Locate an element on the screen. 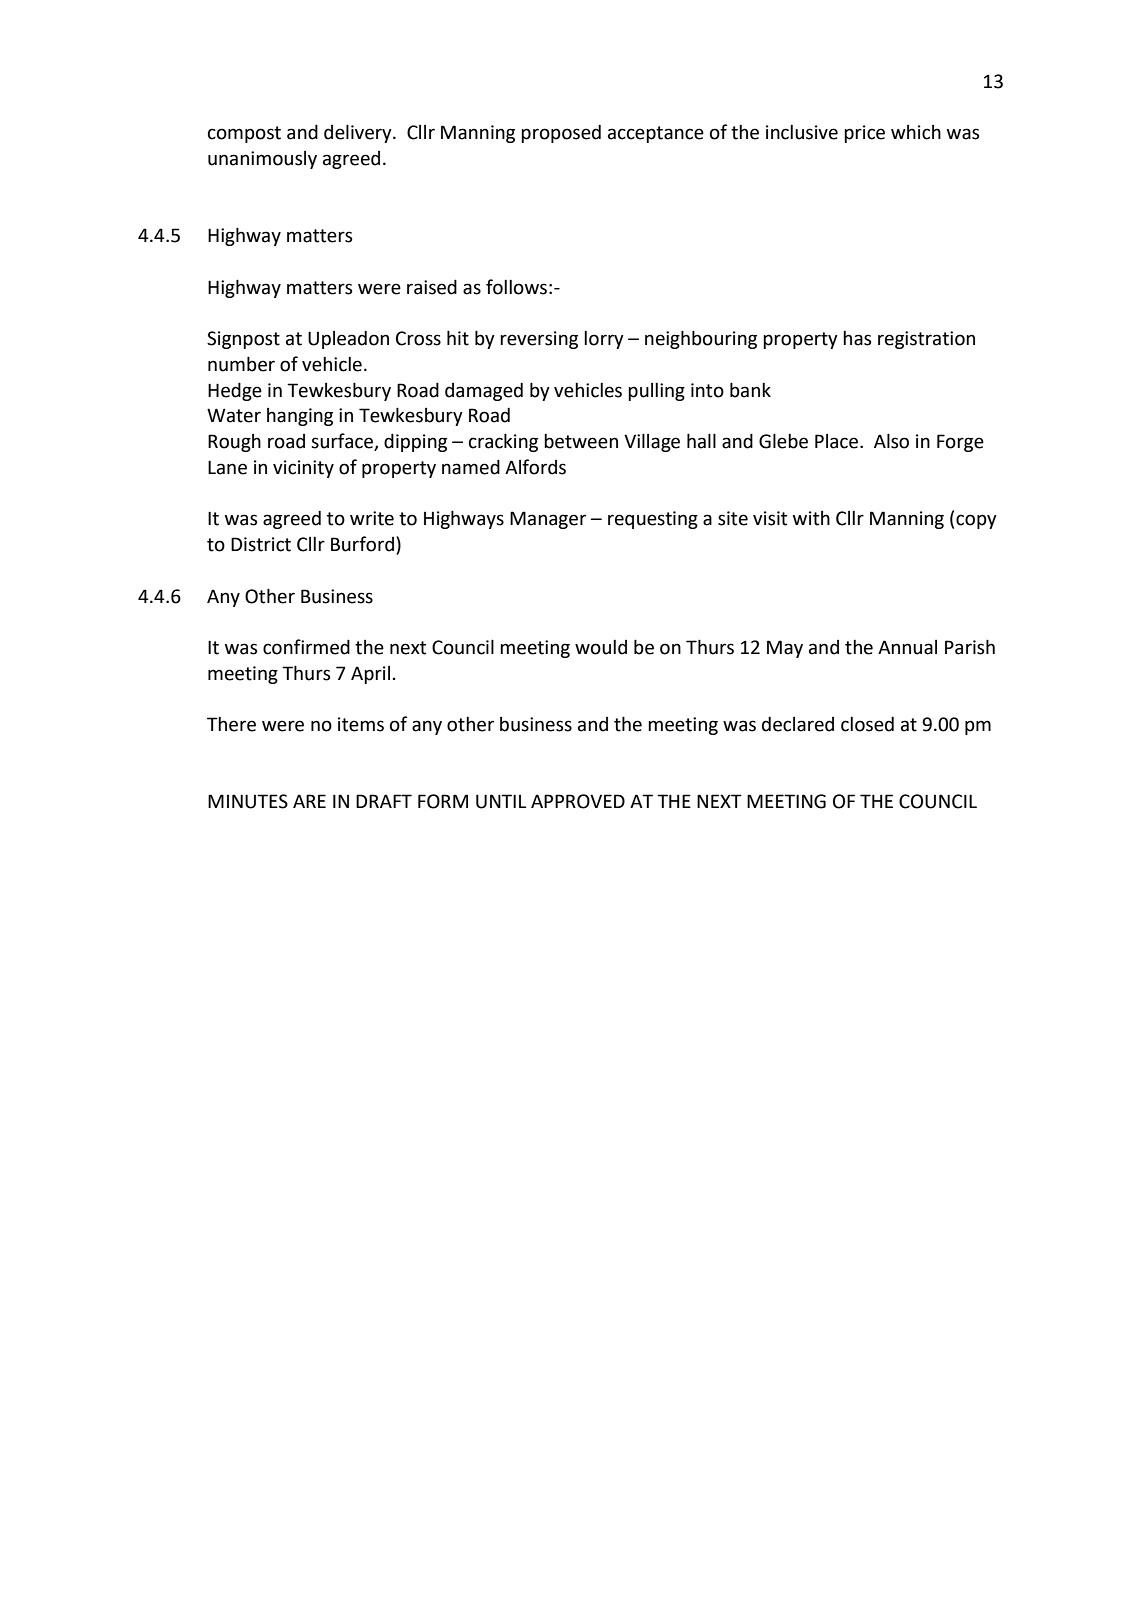  between is located at coordinates (581, 441).
